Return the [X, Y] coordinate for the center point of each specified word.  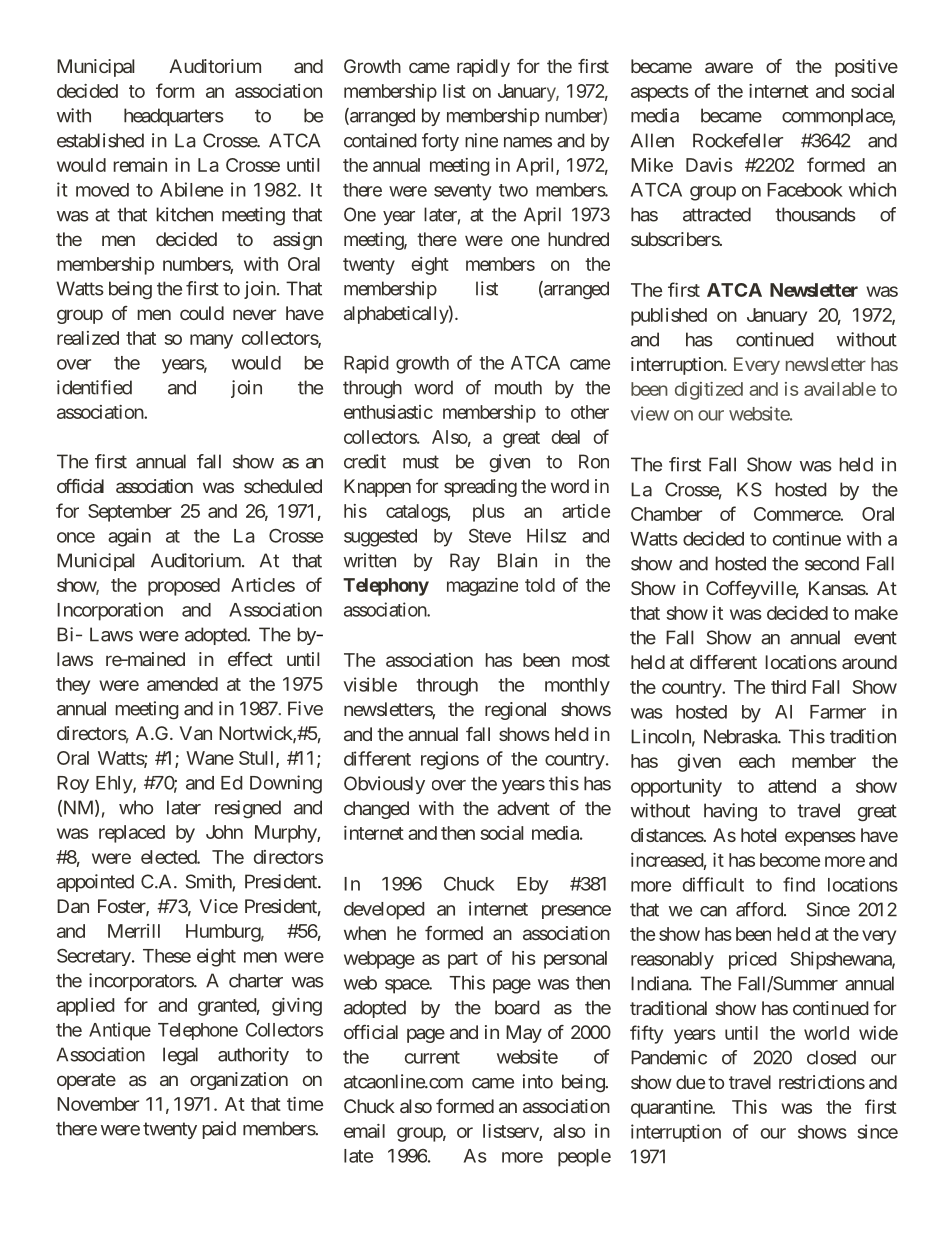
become [790, 860]
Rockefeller [738, 140]
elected [169, 857]
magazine [482, 587]
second [832, 563]
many [211, 341]
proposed [184, 587]
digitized [709, 391]
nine [481, 140]
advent [523, 808]
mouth [518, 387]
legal [180, 1056]
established [100, 140]
